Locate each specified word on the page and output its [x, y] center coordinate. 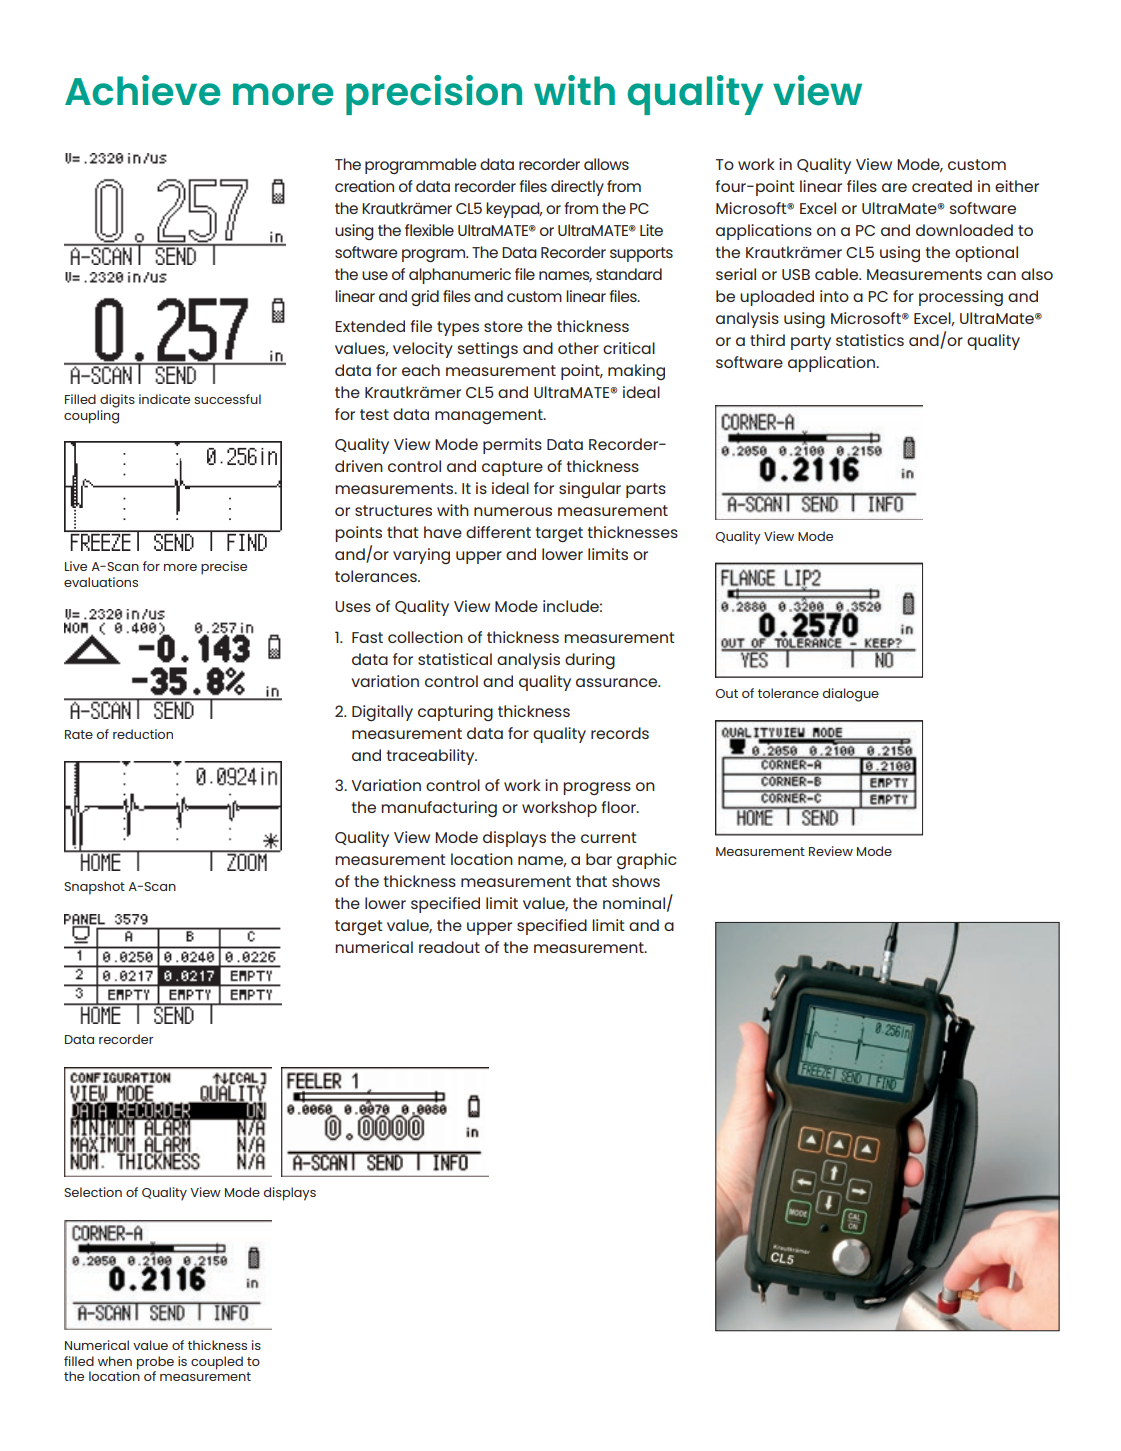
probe [155, 1363]
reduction [143, 734]
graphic [647, 861]
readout [449, 947]
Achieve [142, 90]
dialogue [851, 695]
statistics [870, 340]
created [942, 186]
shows [636, 881]
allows [606, 164]
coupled [217, 1363]
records [620, 733]
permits [512, 446]
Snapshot [94, 888]
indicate [164, 399]
